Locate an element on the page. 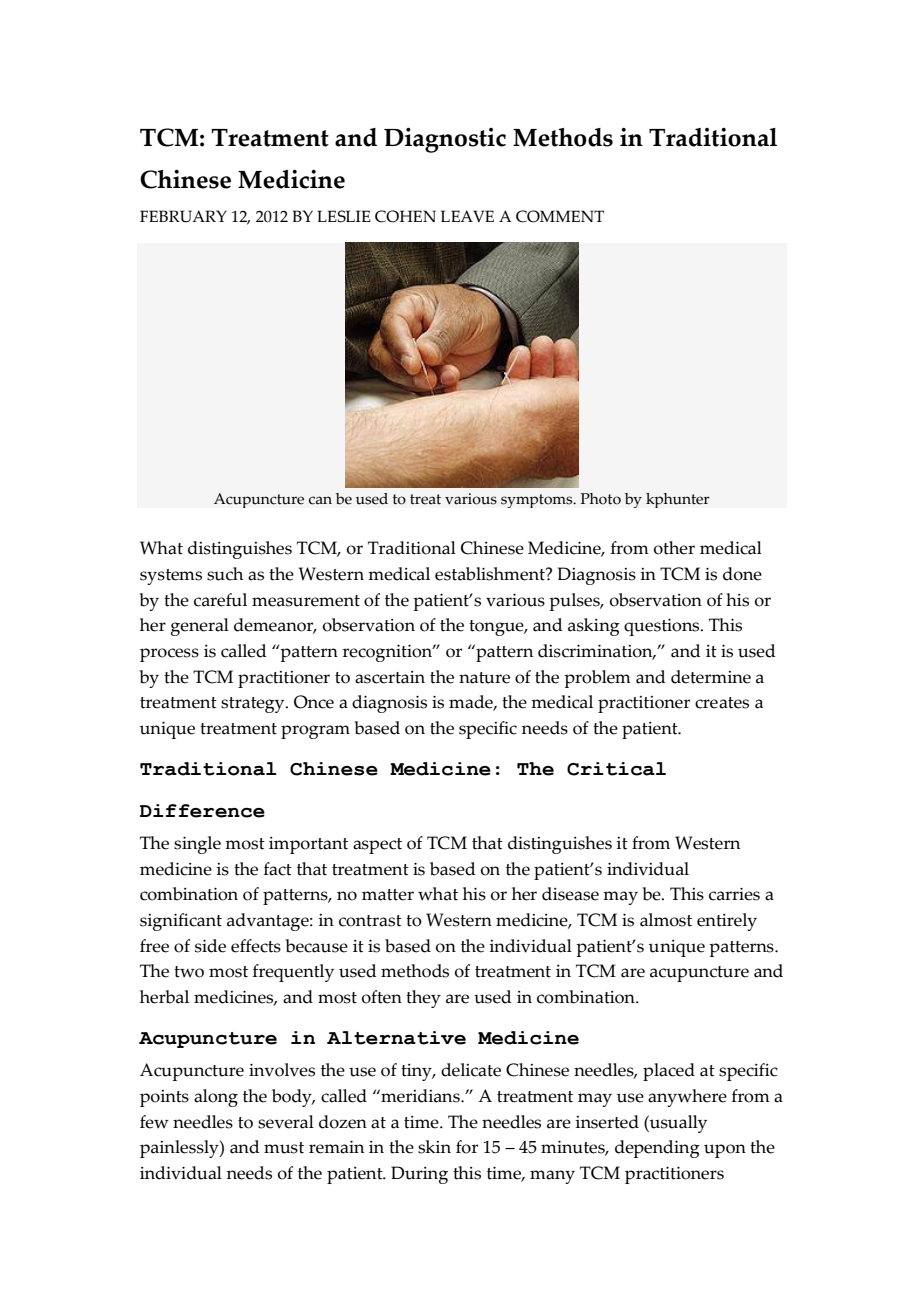 Image resolution: width=924 pixels, height=1308 pixels. entirely is located at coordinates (727, 922).
